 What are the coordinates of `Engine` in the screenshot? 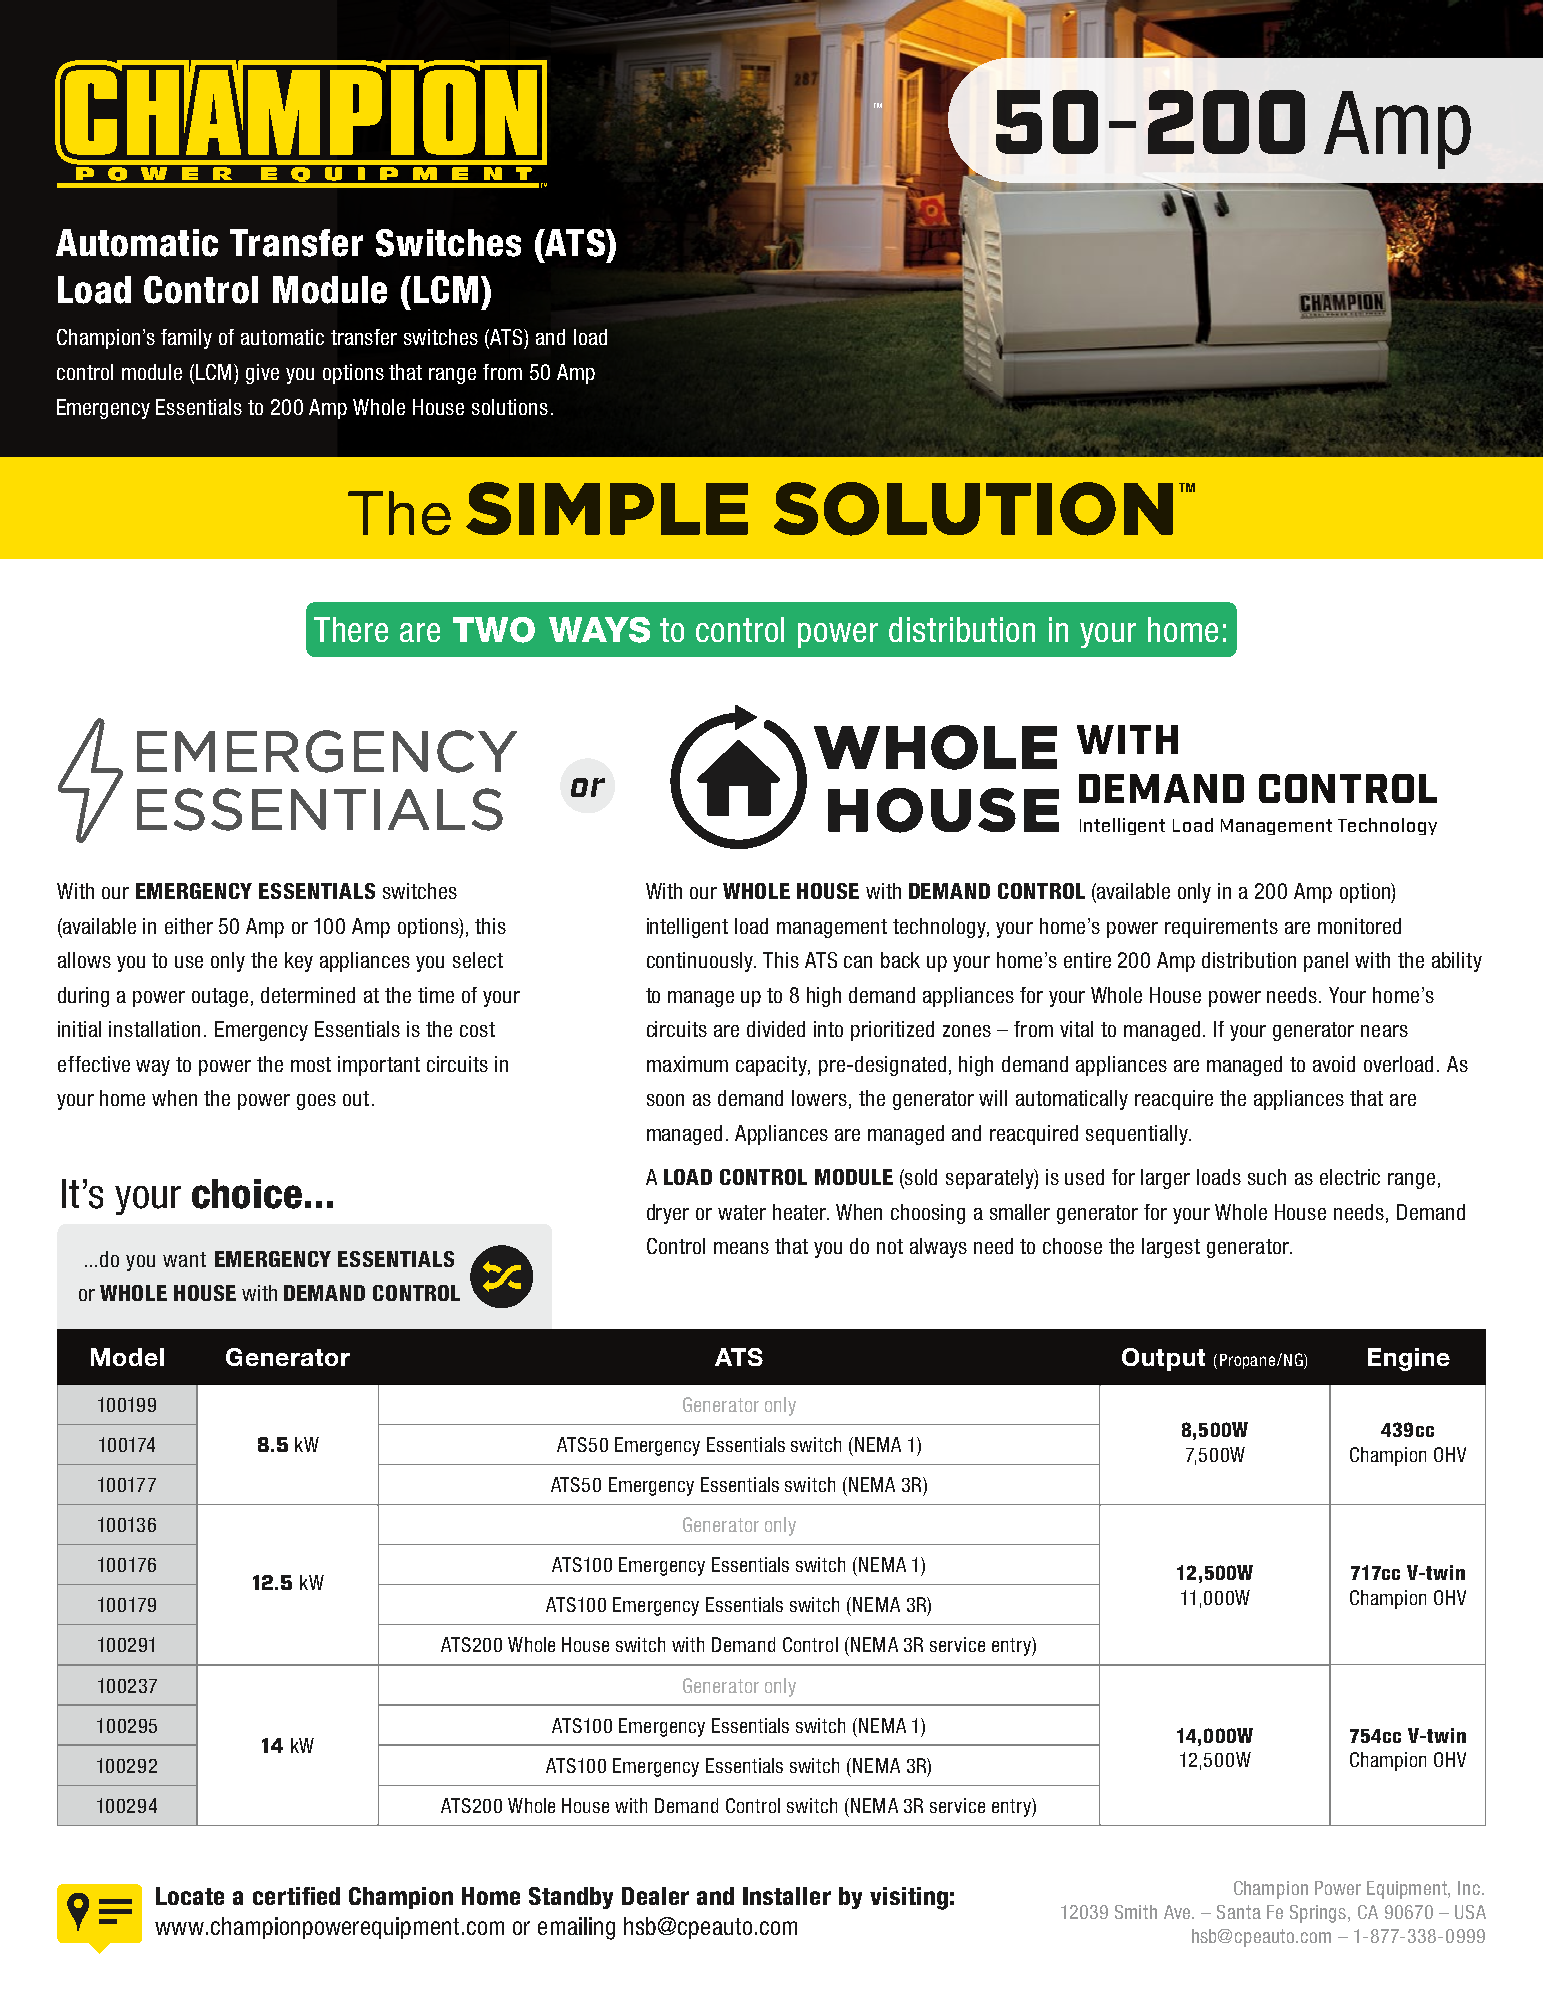 It's located at (1409, 1359).
